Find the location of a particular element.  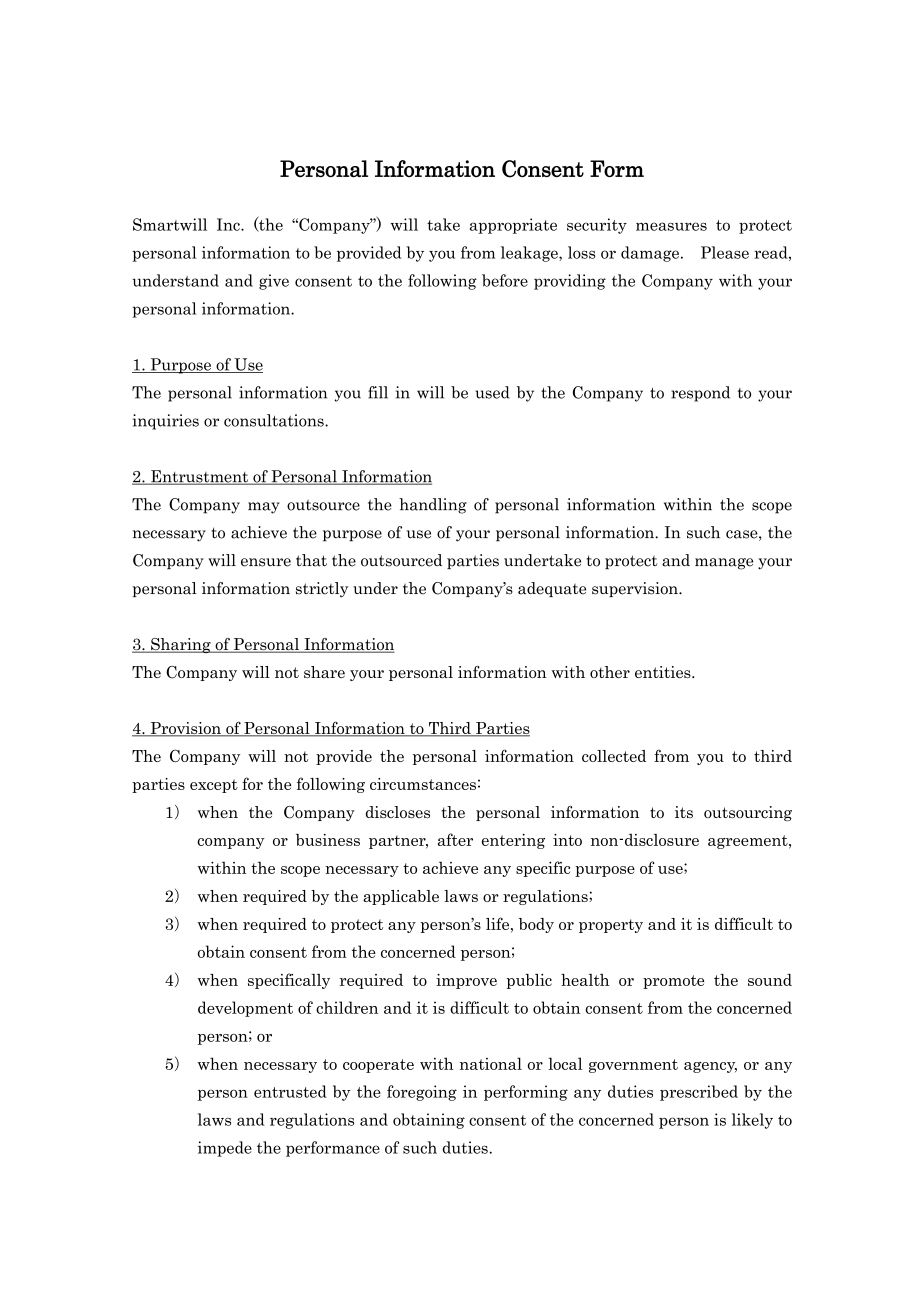

entities is located at coordinates (664, 672).
